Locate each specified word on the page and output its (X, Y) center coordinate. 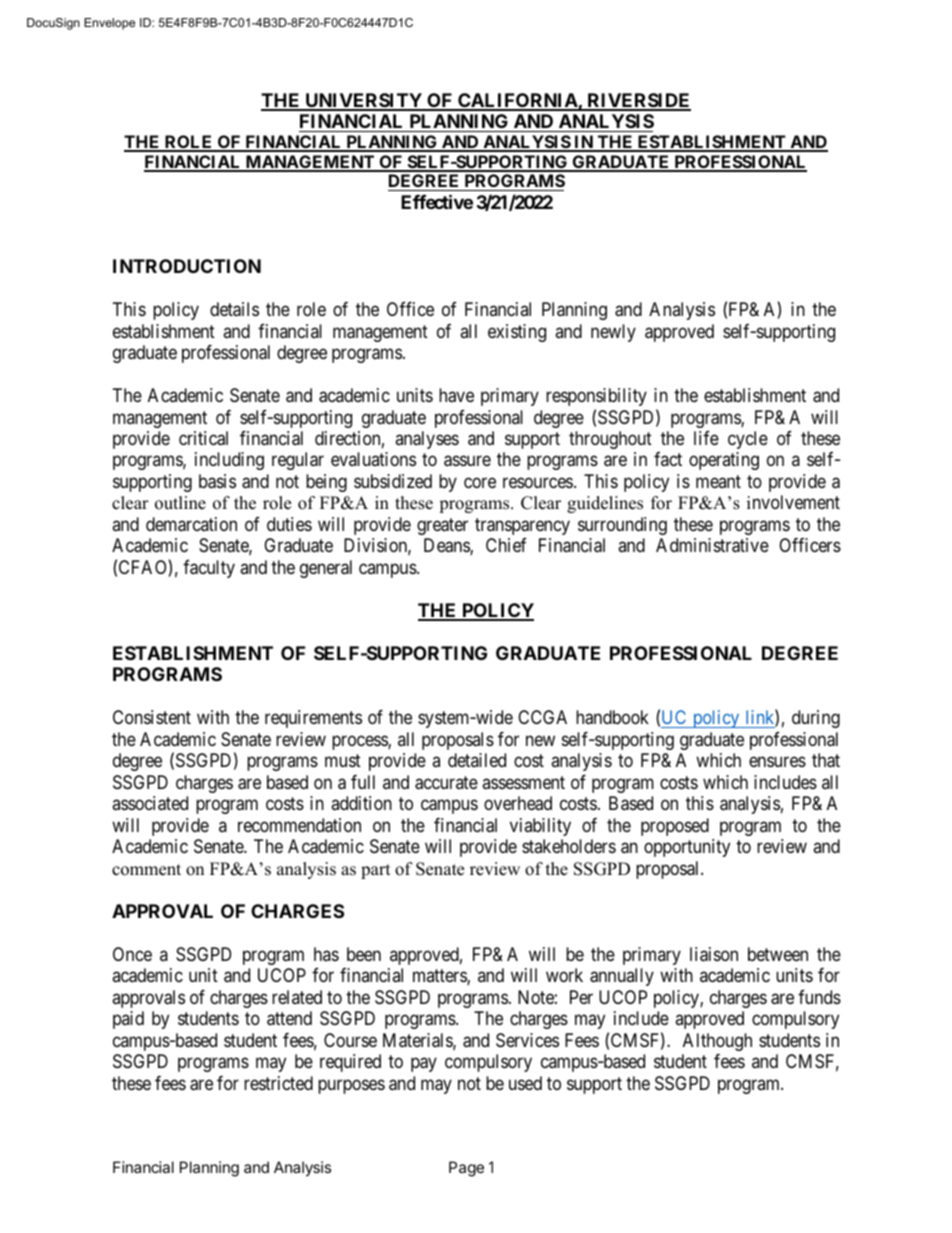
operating (724, 461)
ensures (777, 762)
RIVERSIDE (638, 101)
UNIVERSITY (363, 101)
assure (467, 461)
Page (466, 1169)
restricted (278, 1083)
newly (613, 333)
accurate (446, 783)
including (229, 461)
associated (150, 803)
